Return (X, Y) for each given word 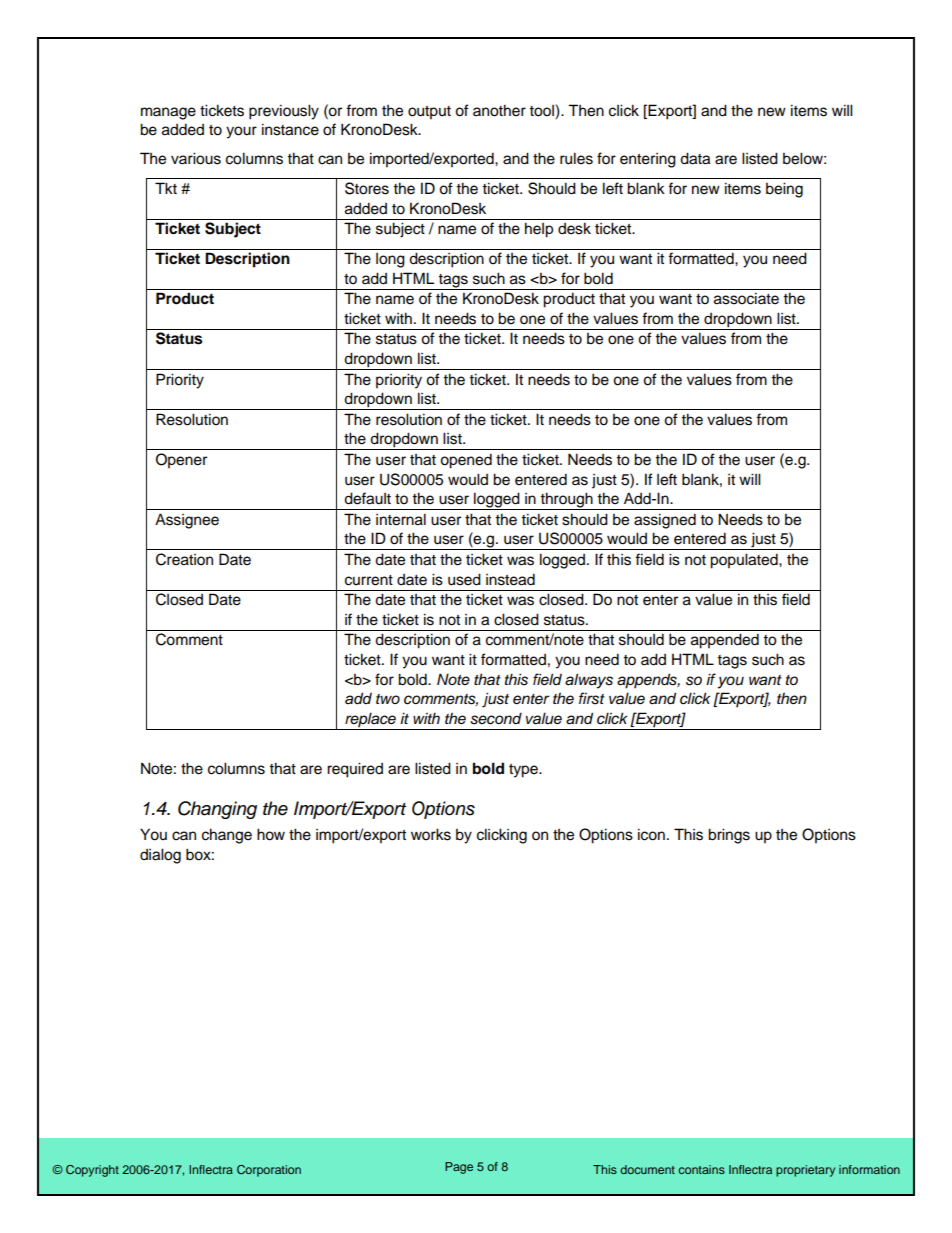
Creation (184, 559)
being (784, 190)
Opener (181, 461)
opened (466, 461)
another (499, 110)
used (464, 579)
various (196, 158)
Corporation (269, 1171)
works (431, 834)
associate (746, 298)
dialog (160, 856)
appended (725, 641)
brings (729, 836)
